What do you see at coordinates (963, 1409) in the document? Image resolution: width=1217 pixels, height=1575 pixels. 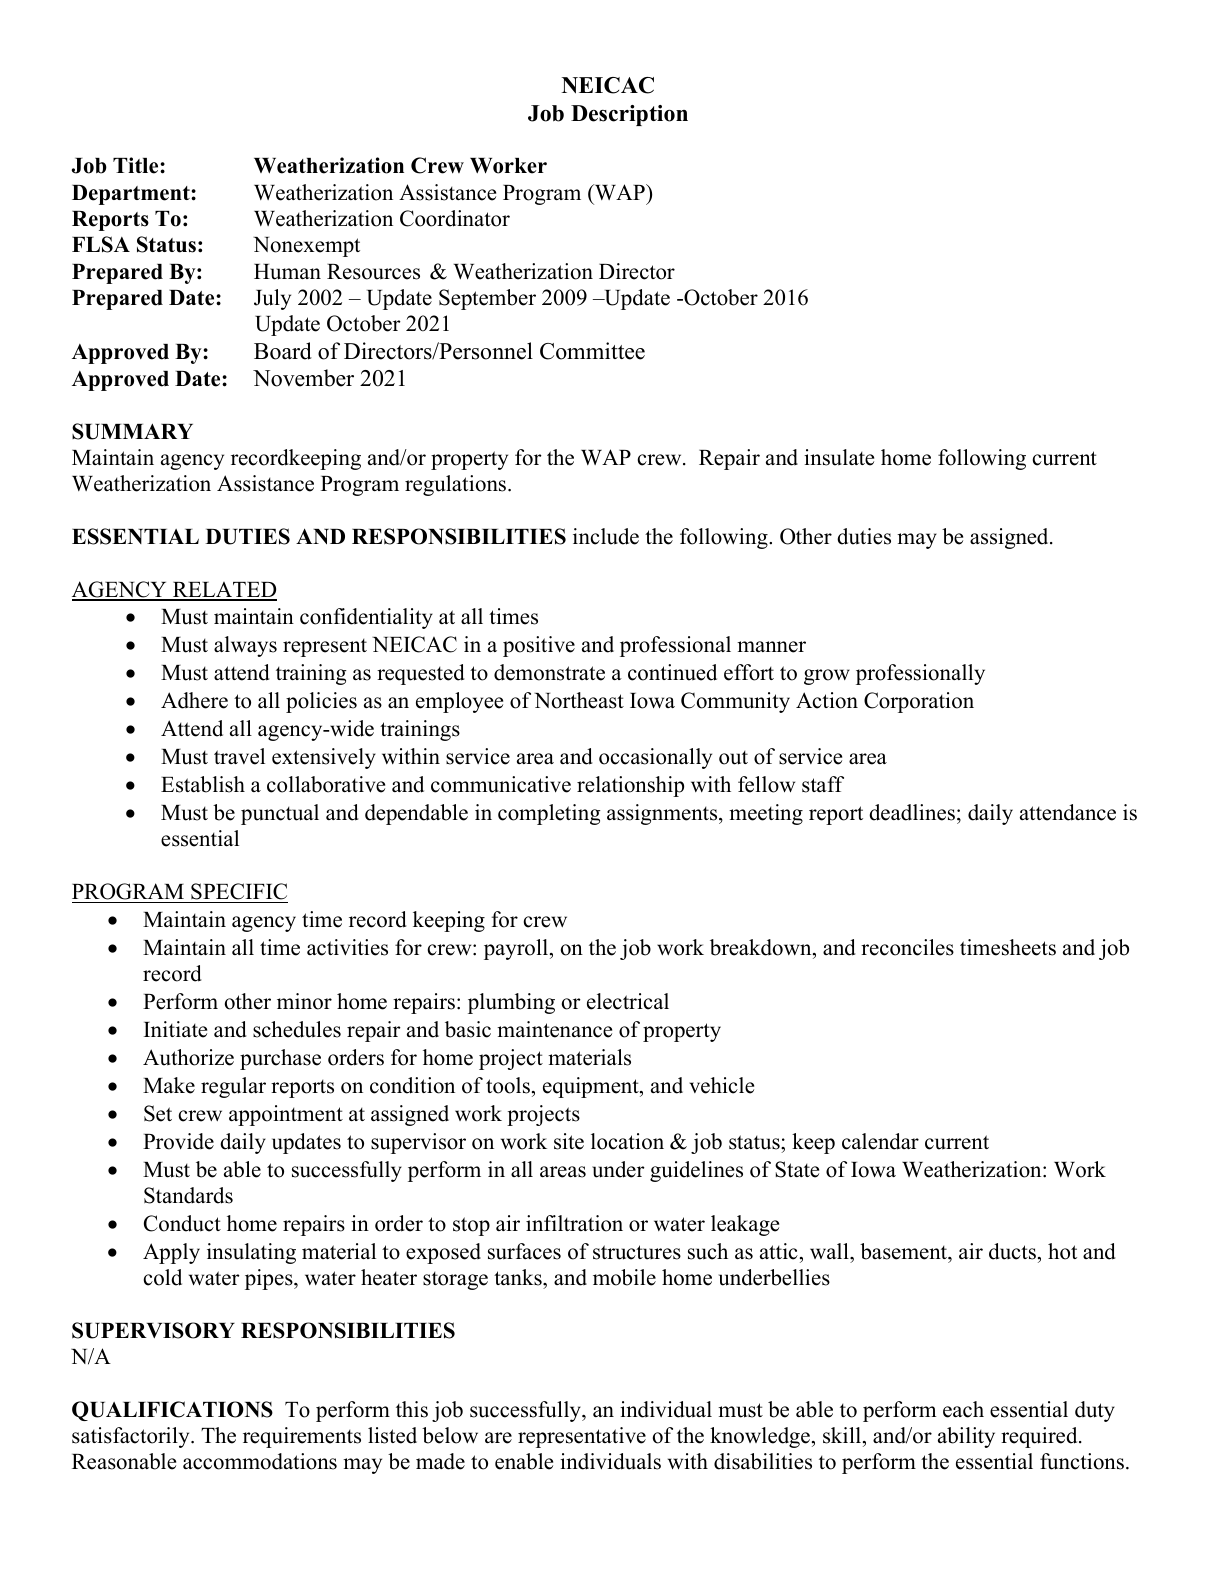 I see `each` at bounding box center [963, 1409].
